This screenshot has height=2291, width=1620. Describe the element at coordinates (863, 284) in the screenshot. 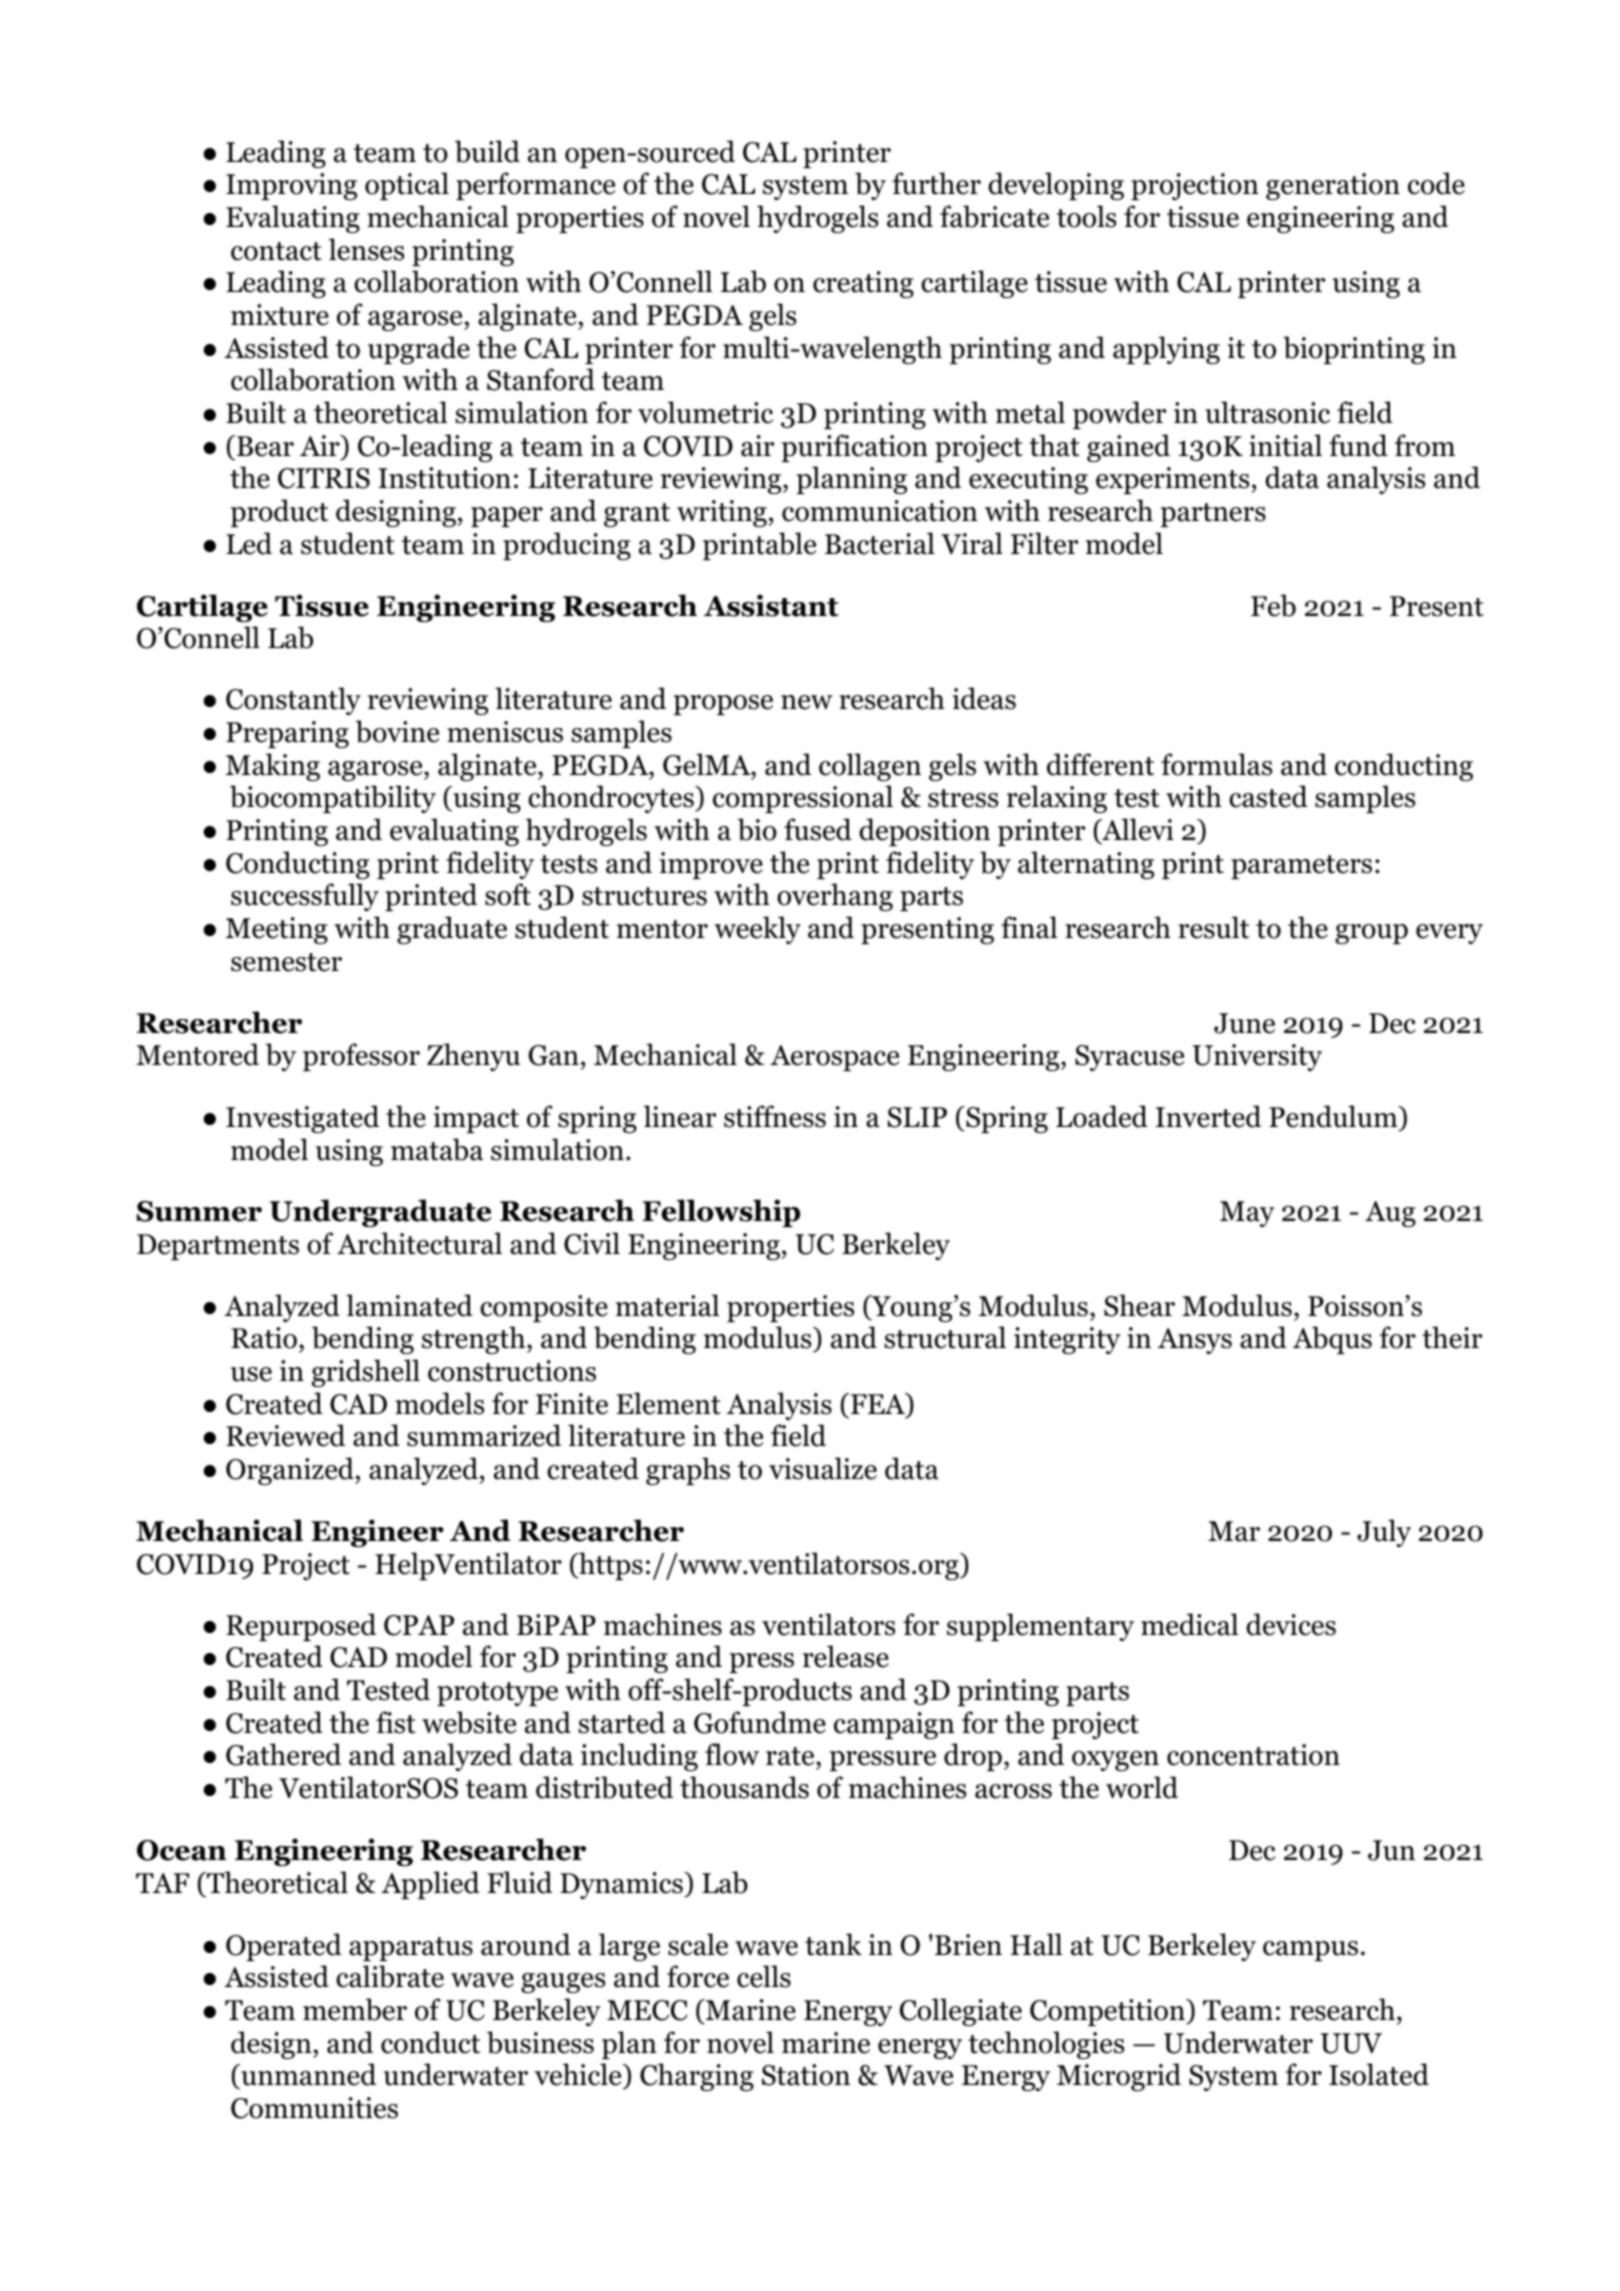

I see `creating` at that location.
